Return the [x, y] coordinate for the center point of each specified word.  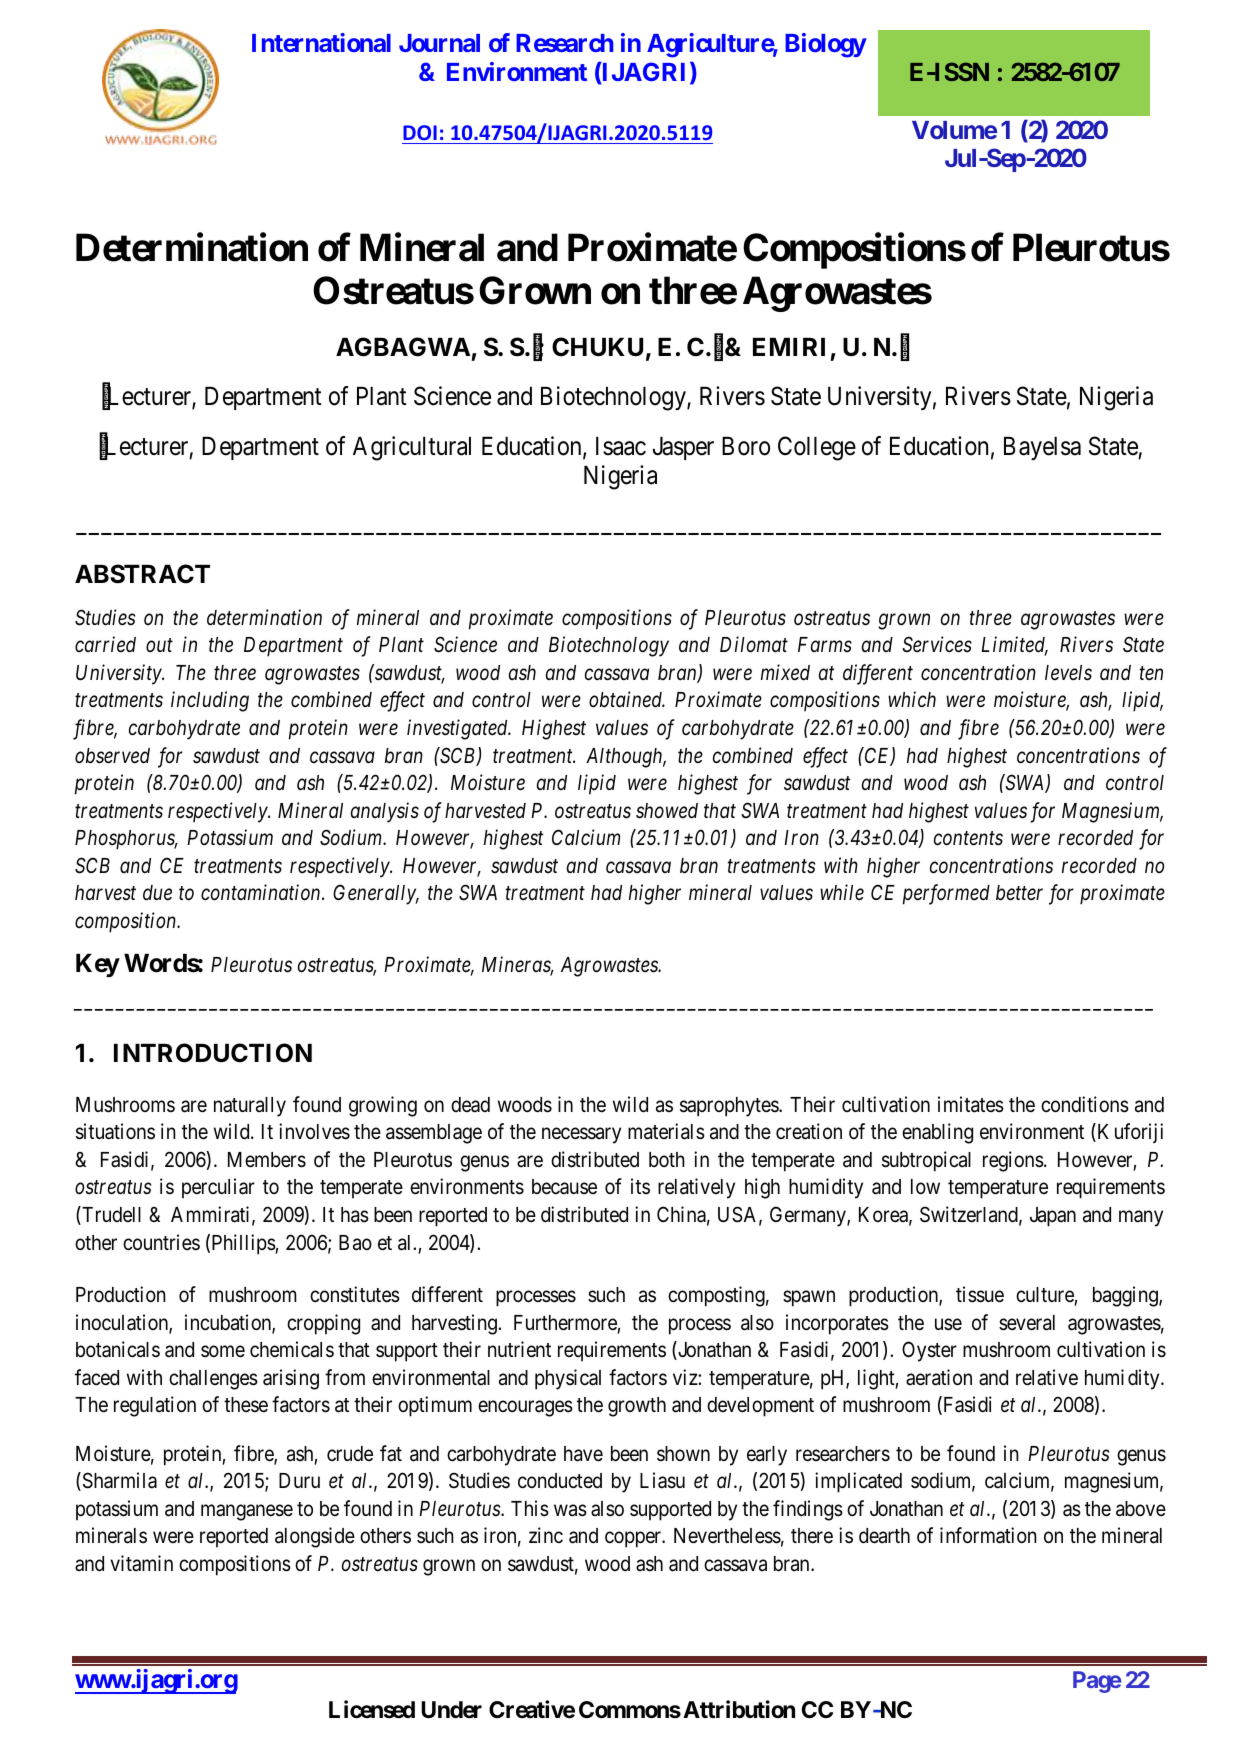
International [321, 42]
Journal [439, 43]
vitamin [141, 1563]
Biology [826, 45]
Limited [1014, 646]
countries [161, 1242]
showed [667, 811]
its [640, 1186]
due [157, 893]
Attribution [739, 1709]
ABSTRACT [142, 574]
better [1019, 893]
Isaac [621, 446]
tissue [980, 1294]
